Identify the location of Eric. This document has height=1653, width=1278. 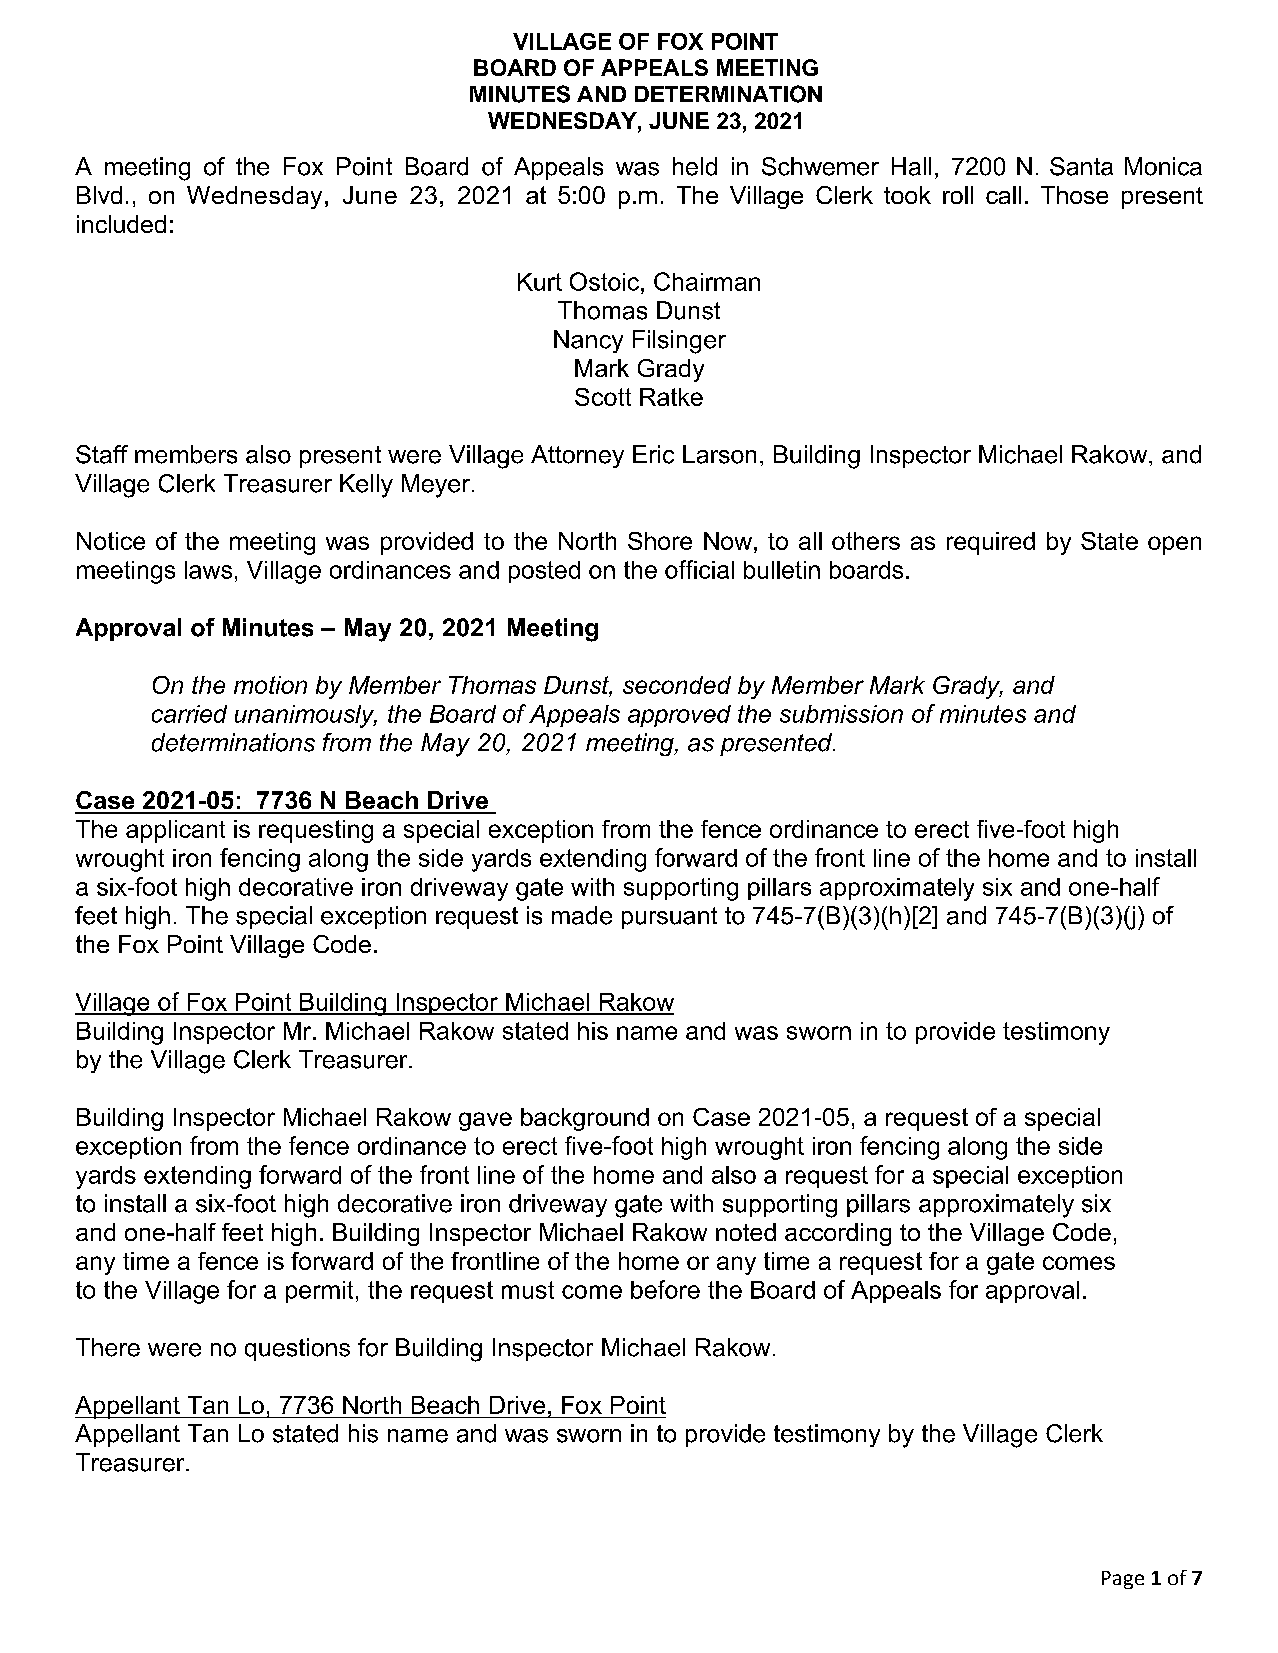
(653, 454).
